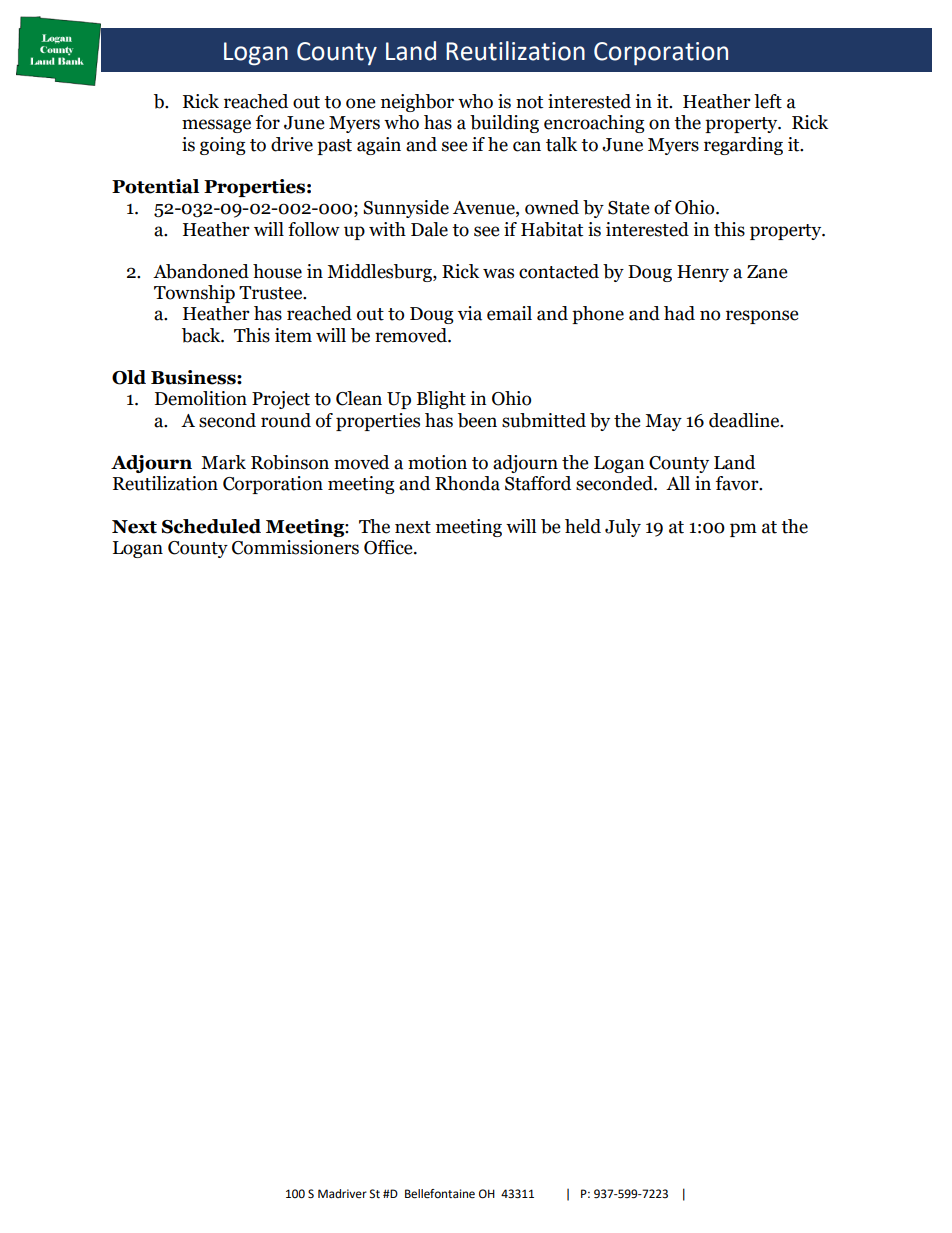 This screenshot has height=1233, width=952. I want to click on Office, so click(389, 547).
